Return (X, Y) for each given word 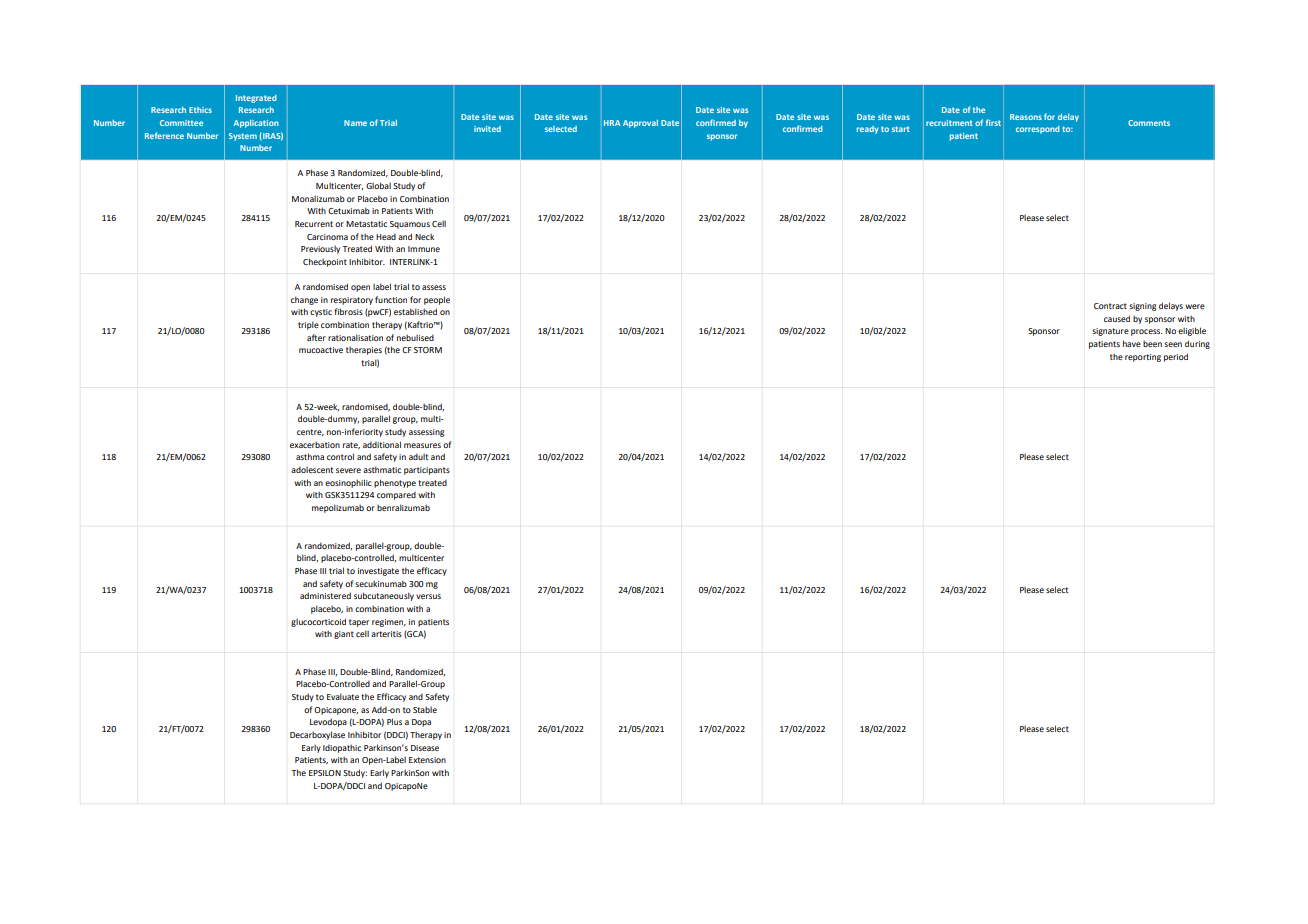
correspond (1038, 130)
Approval (640, 124)
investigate (378, 572)
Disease (425, 748)
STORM (428, 350)
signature (1110, 332)
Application (256, 124)
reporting (1143, 358)
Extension (427, 760)
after (316, 337)
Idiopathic (342, 749)
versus (428, 596)
